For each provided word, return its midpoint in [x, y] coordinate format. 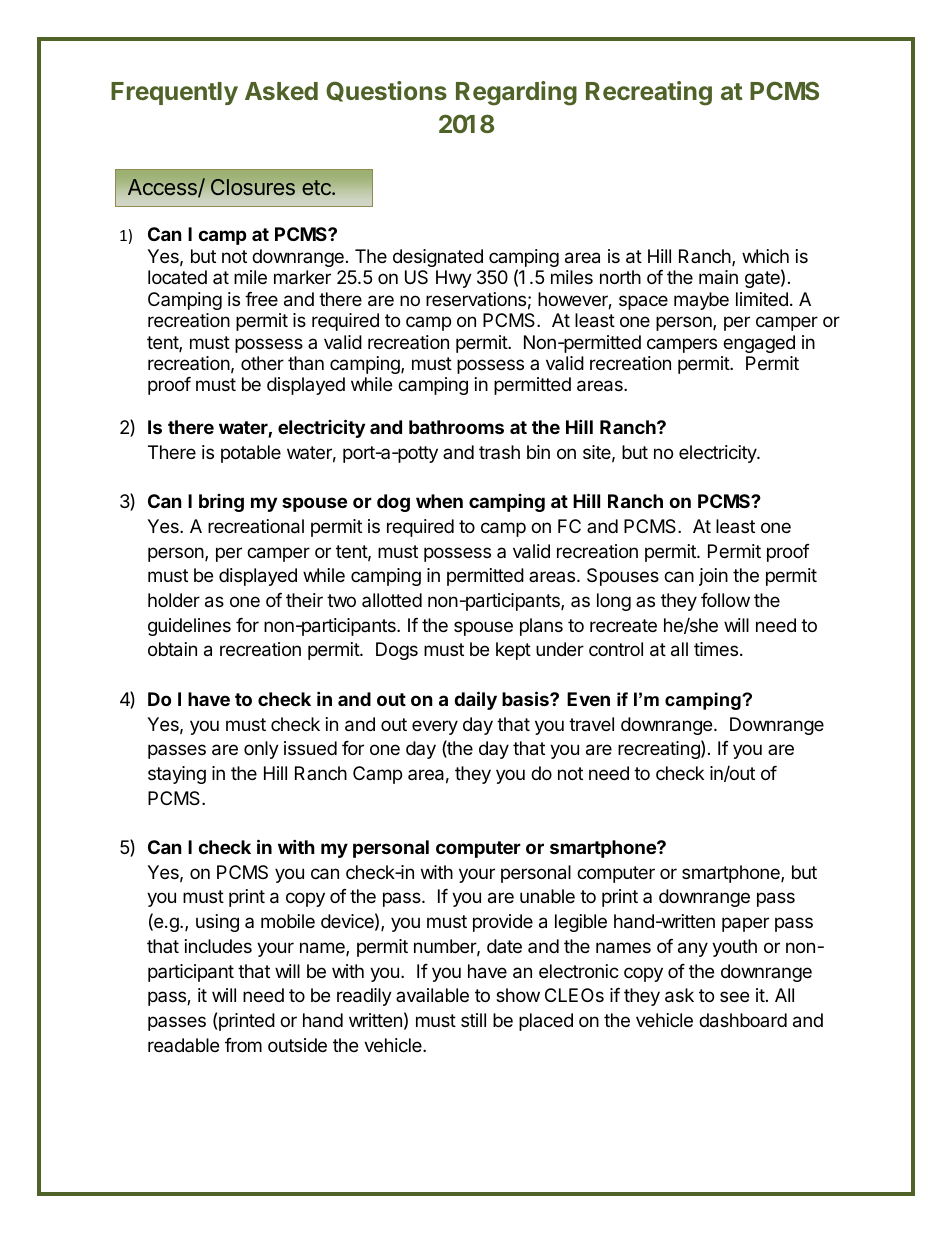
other [262, 363]
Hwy [454, 279]
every [435, 727]
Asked [281, 91]
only [261, 750]
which [765, 256]
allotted [392, 600]
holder [174, 600]
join [713, 577]
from [243, 1045]
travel [591, 724]
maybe [701, 301]
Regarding [516, 93]
